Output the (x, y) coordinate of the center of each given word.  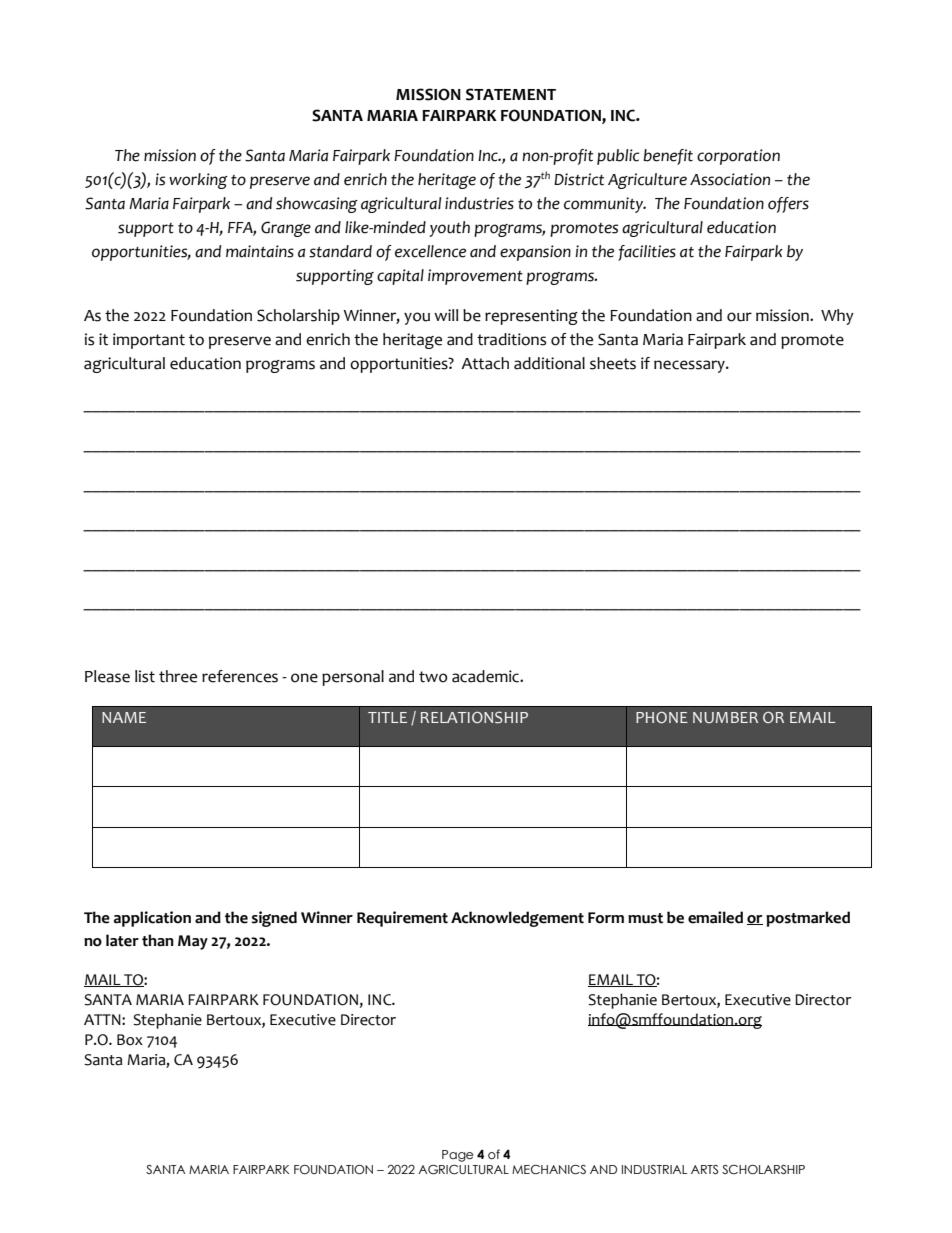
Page (457, 1156)
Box (130, 1040)
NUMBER (725, 717)
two (433, 677)
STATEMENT (511, 94)
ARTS (704, 1169)
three (178, 676)
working (198, 181)
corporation (738, 157)
